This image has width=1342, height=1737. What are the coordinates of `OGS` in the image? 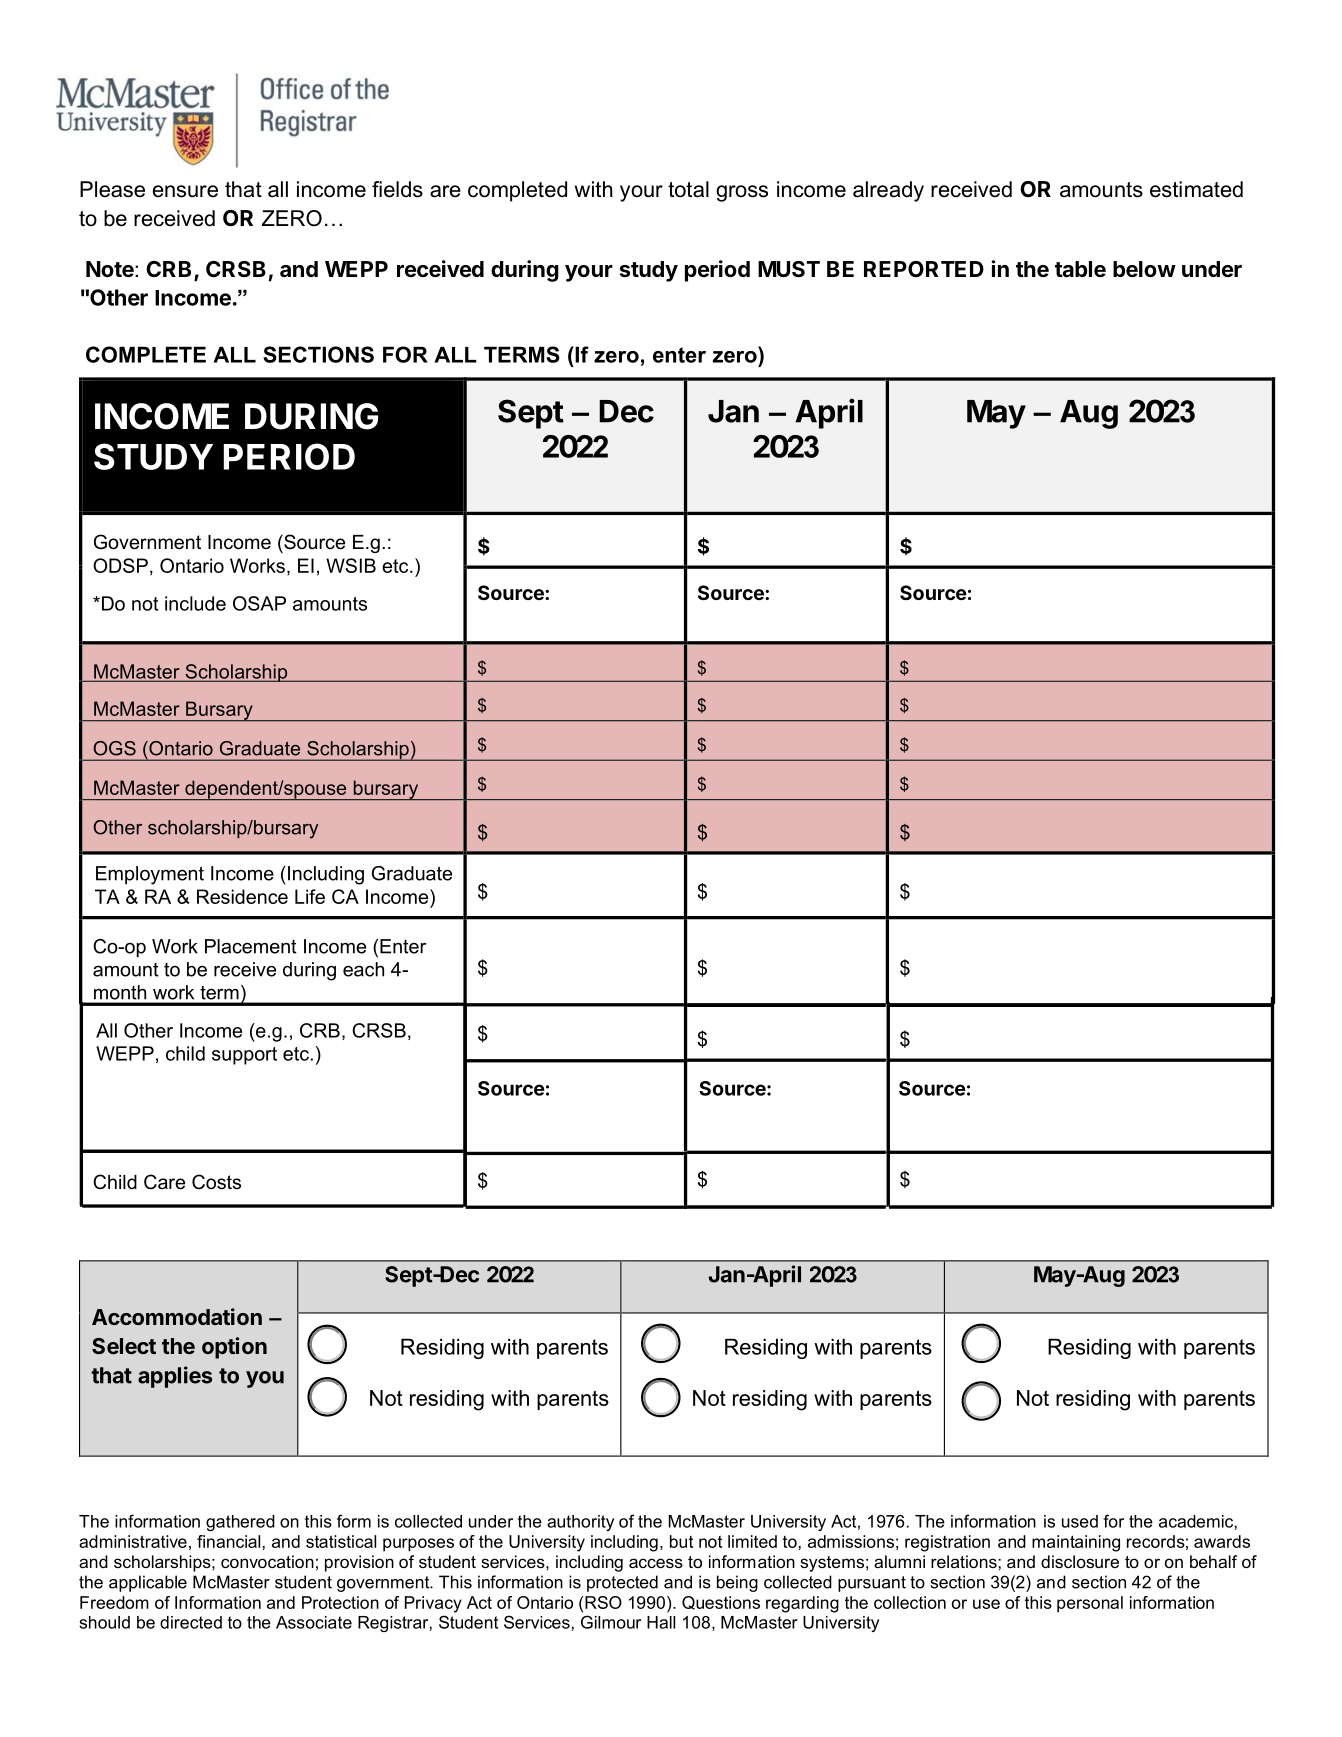 It's located at (114, 748).
